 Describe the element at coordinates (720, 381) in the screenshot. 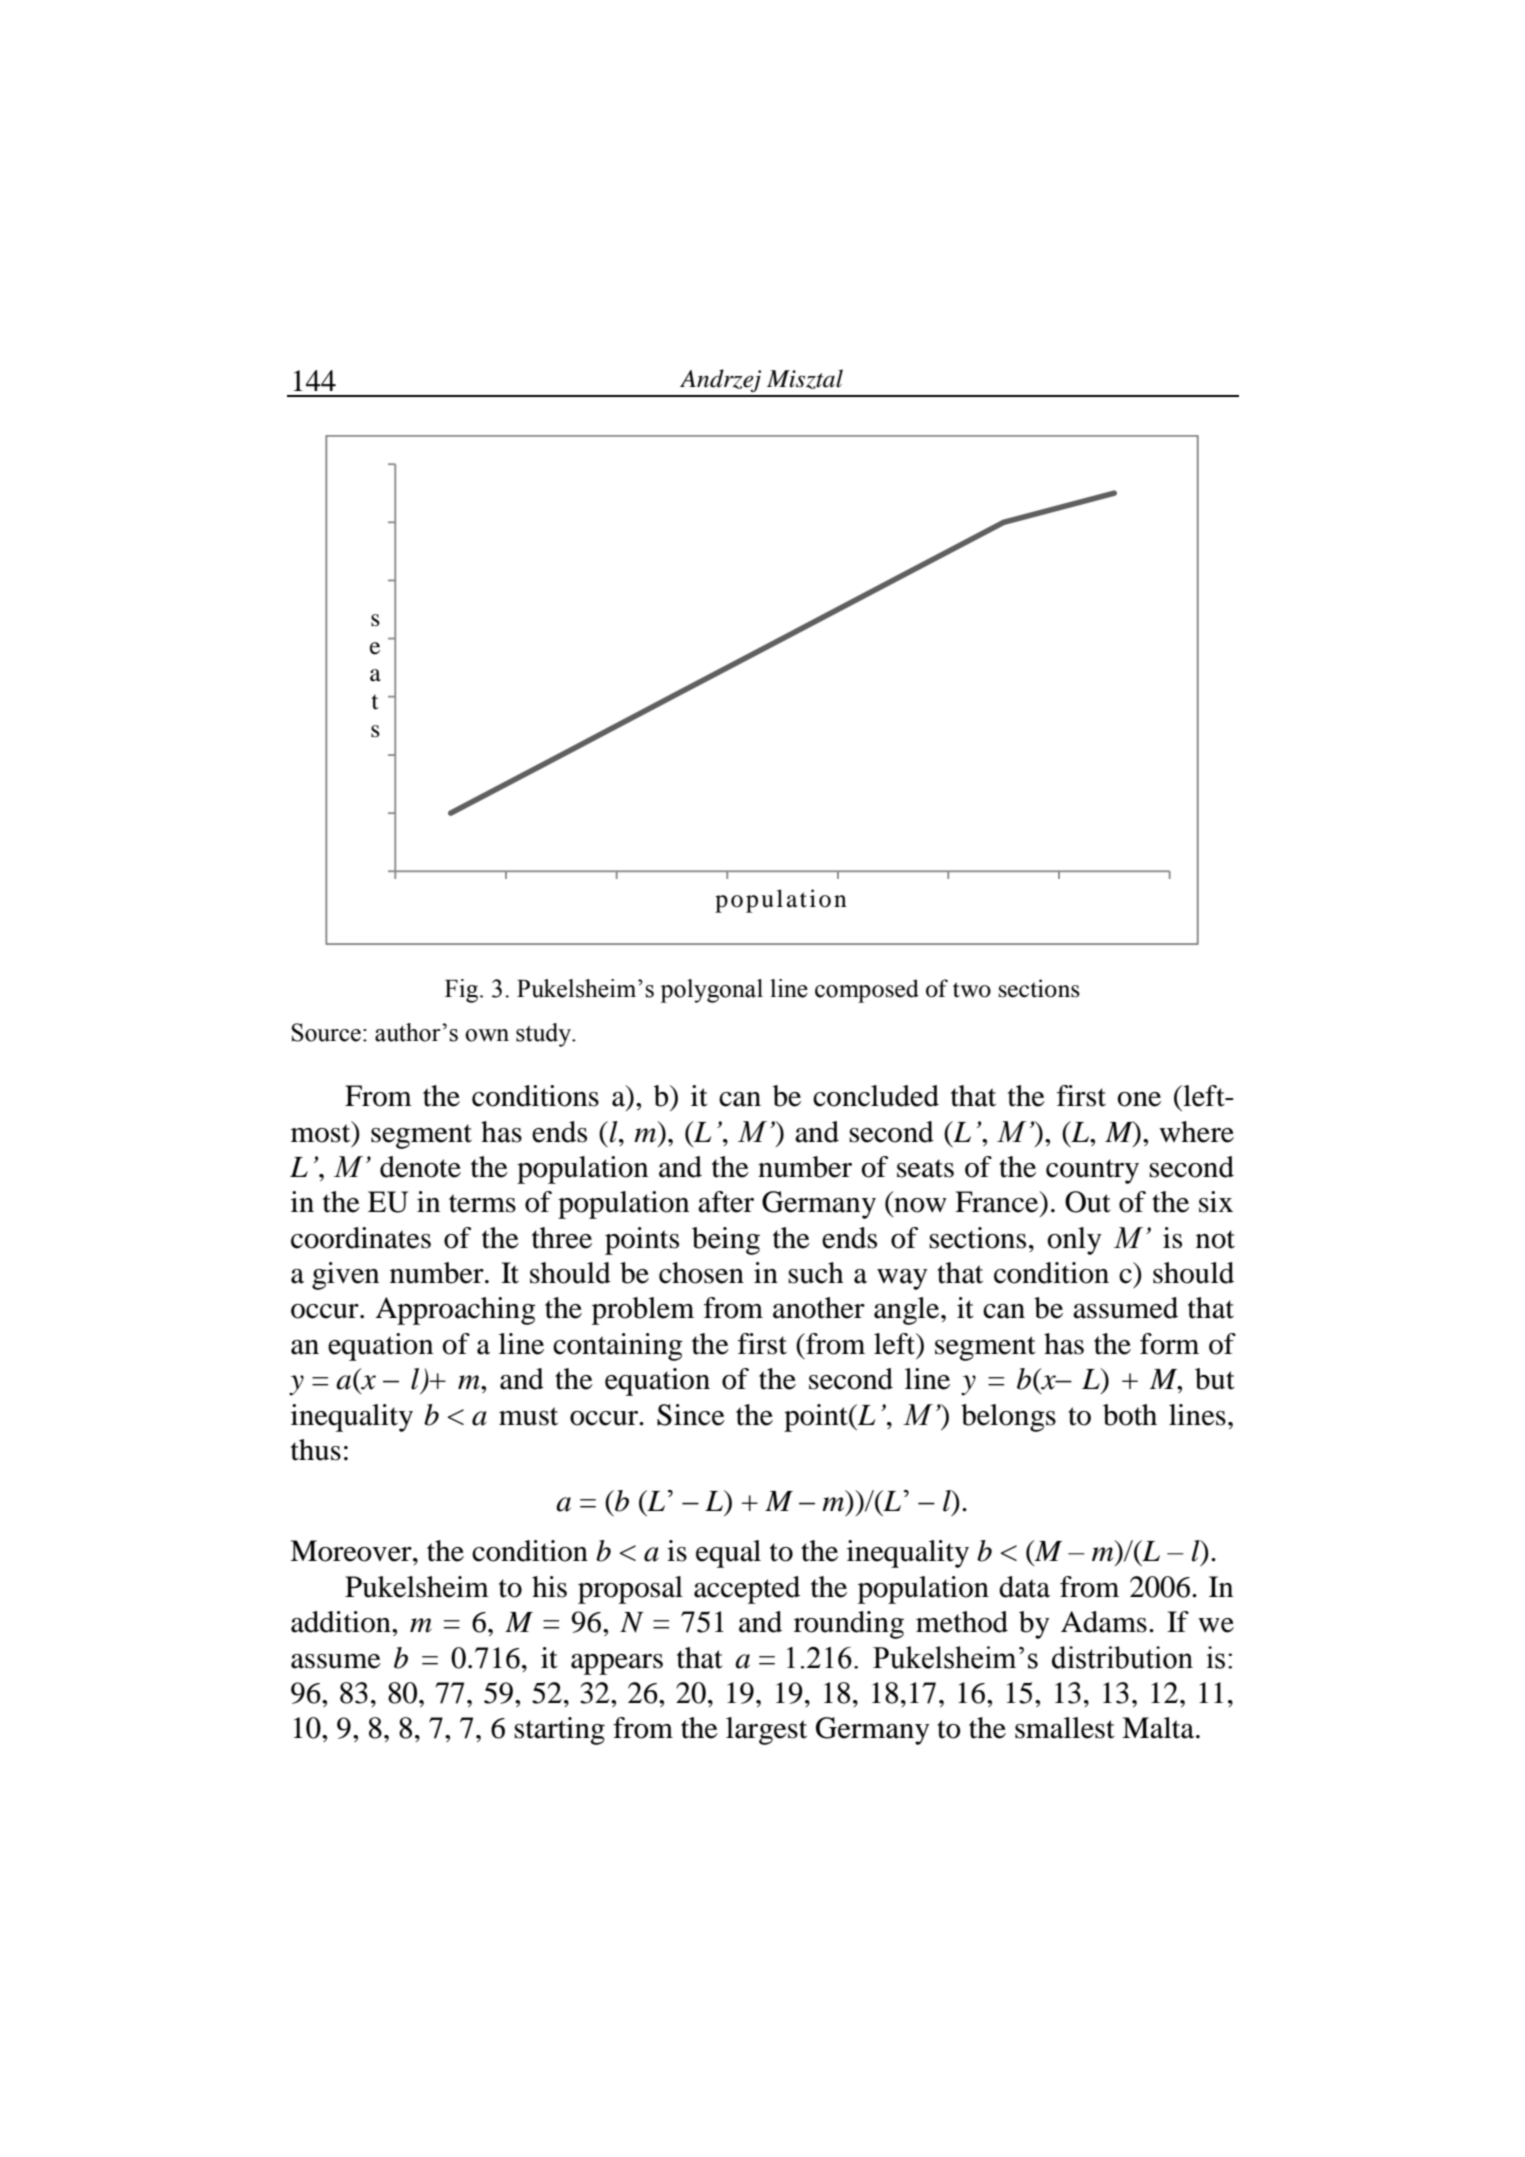

I see `Andrzej` at that location.
